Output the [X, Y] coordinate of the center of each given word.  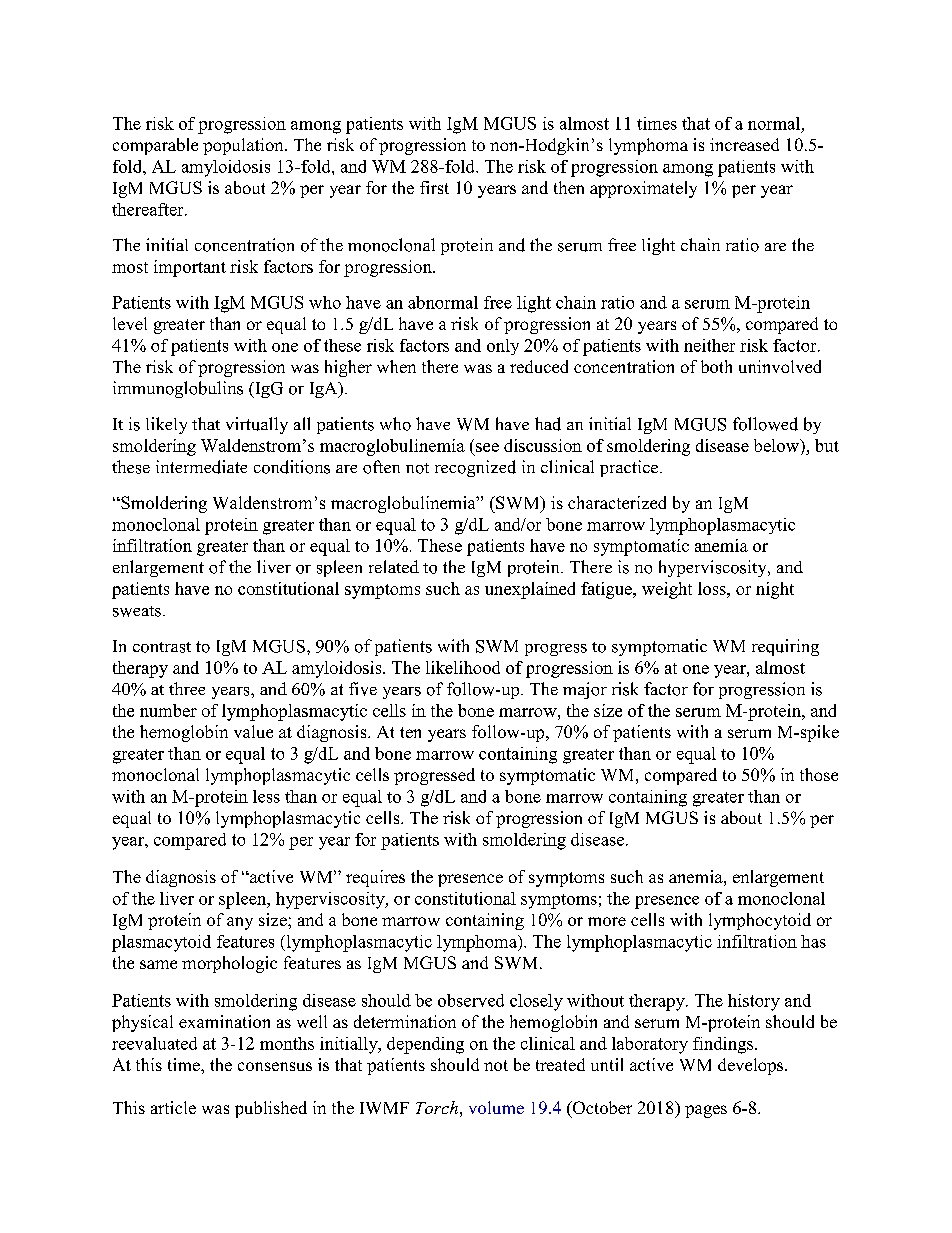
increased [744, 144]
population [244, 146]
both [716, 366]
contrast [162, 647]
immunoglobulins [178, 389]
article [173, 1107]
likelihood [463, 667]
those [819, 774]
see [487, 447]
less [266, 796]
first [434, 187]
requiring [785, 647]
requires [375, 878]
